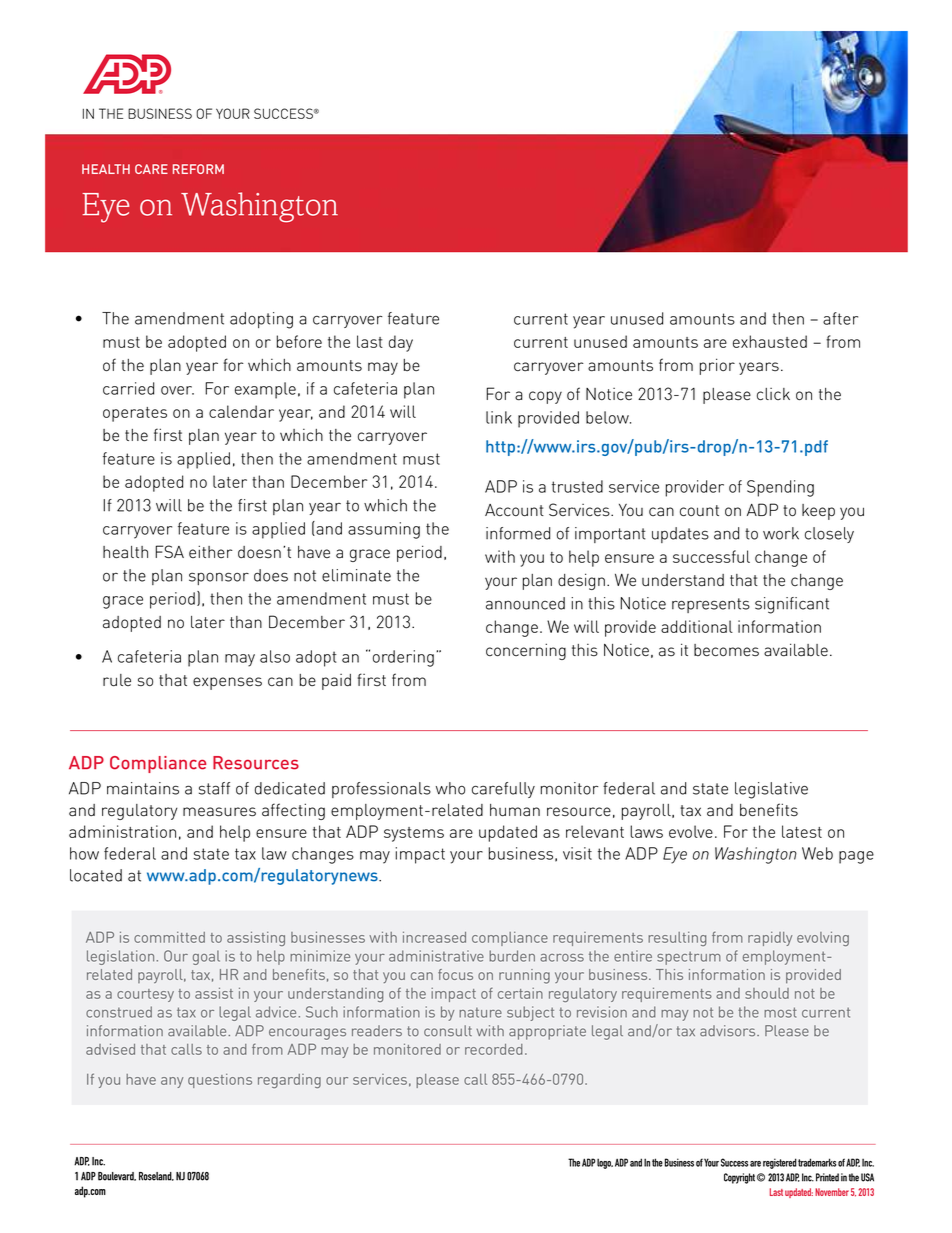  I want to click on concerning, so click(526, 651).
